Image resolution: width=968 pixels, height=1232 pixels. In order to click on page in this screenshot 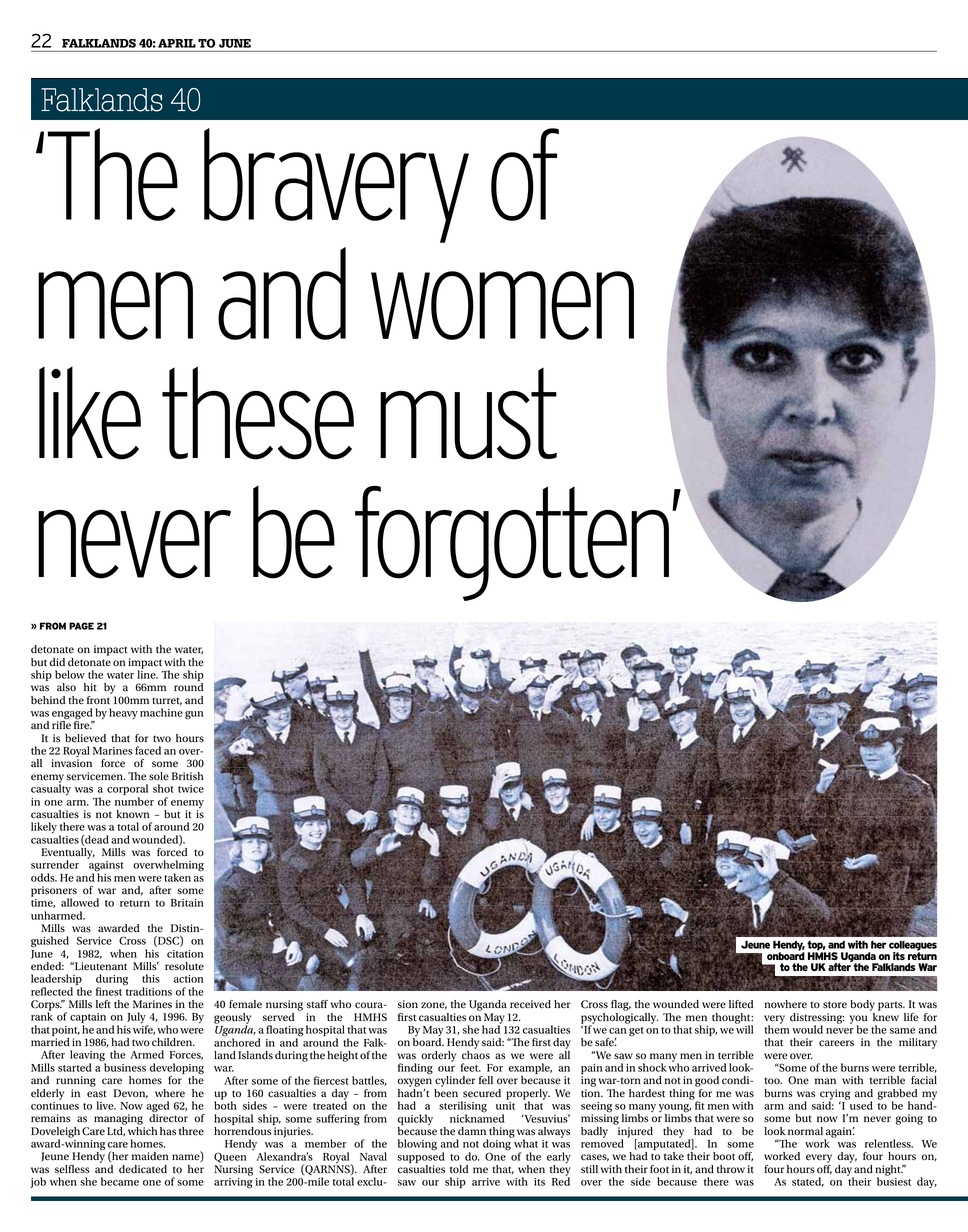, I will do `click(81, 626)`.
